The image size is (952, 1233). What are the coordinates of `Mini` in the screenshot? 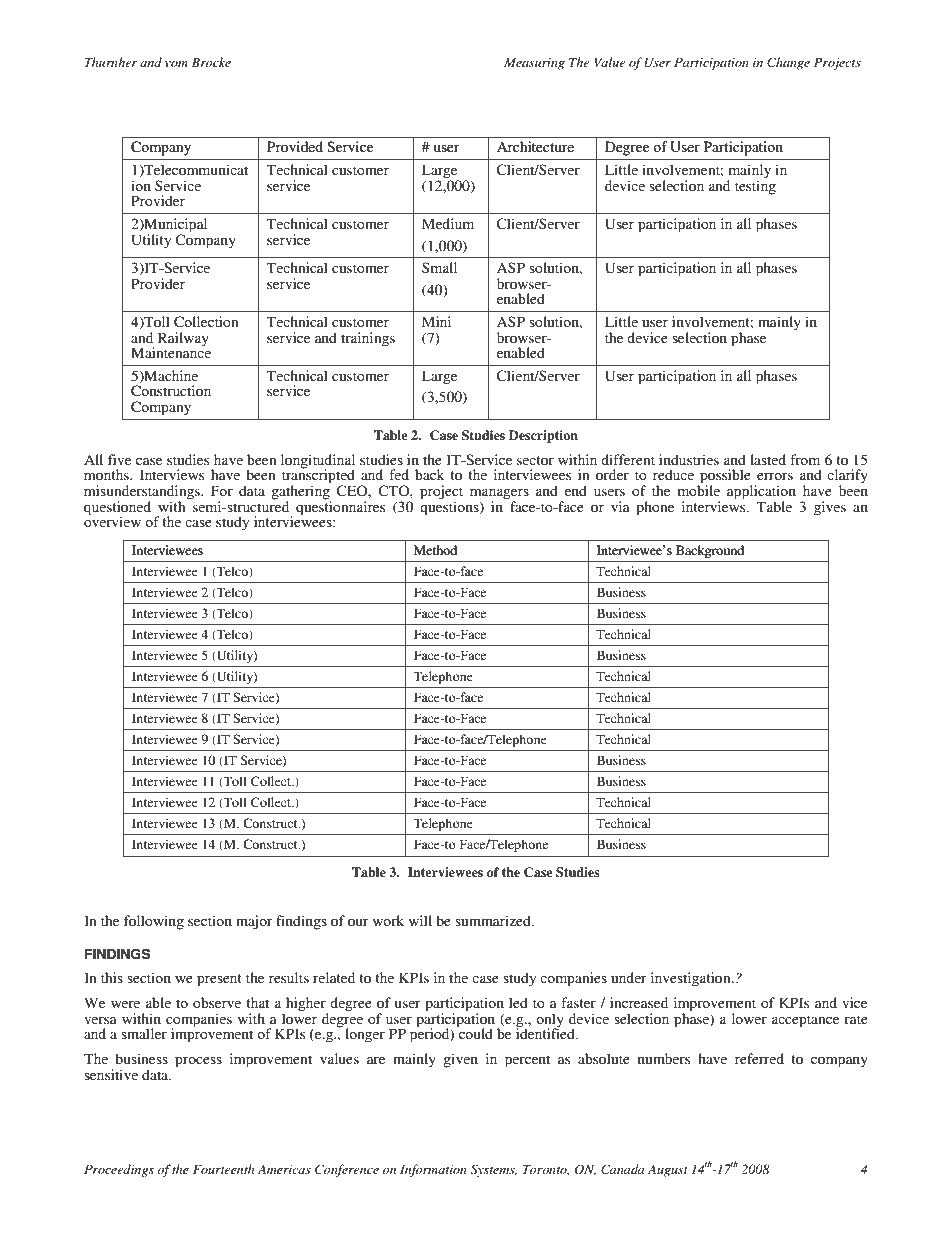 It's located at (436, 321).
